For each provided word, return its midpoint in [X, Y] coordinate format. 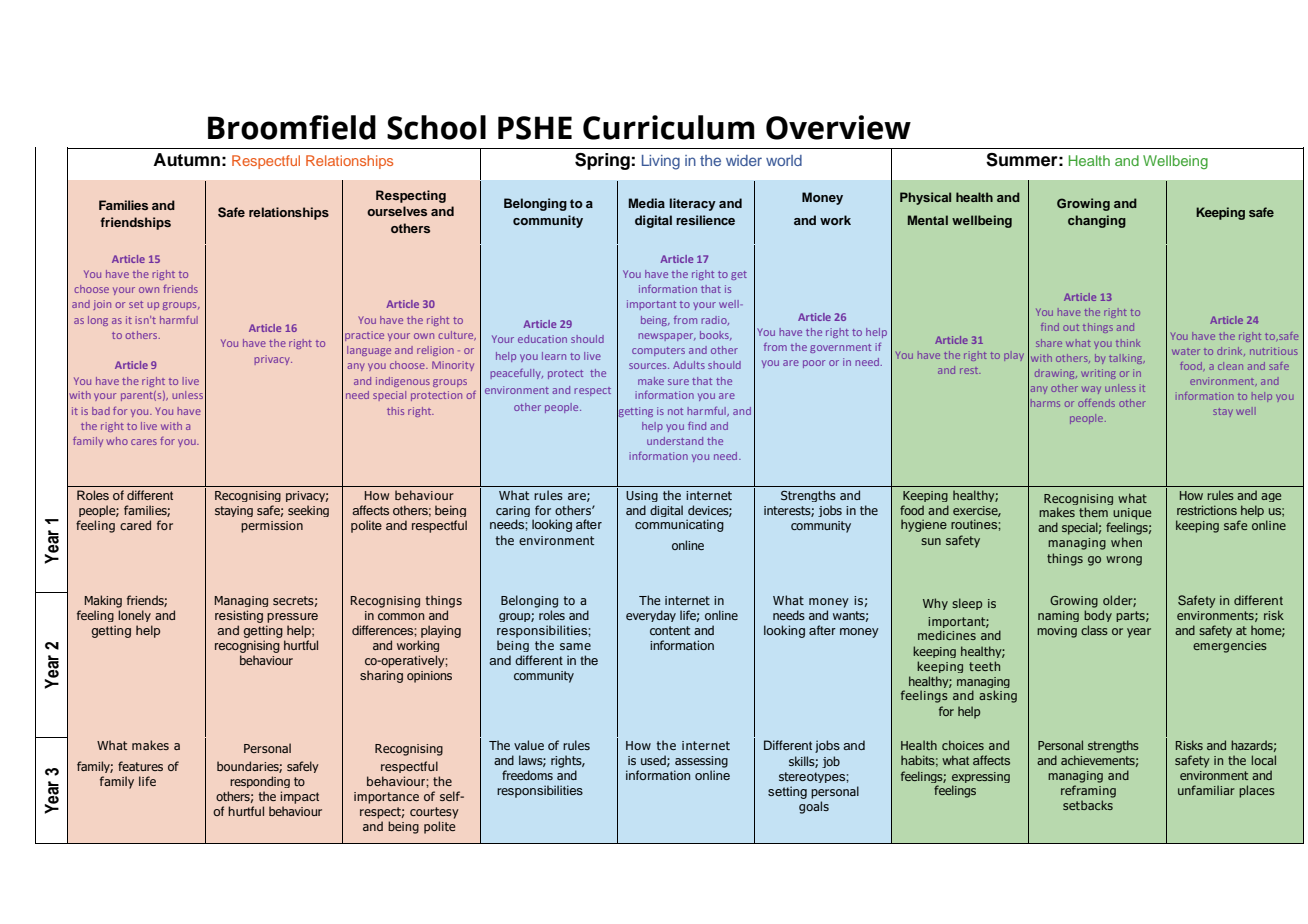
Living [661, 162]
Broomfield [292, 127]
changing [1097, 221]
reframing [1088, 791]
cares [144, 442]
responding [260, 782]
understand [675, 441]
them [1093, 512]
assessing [701, 762]
